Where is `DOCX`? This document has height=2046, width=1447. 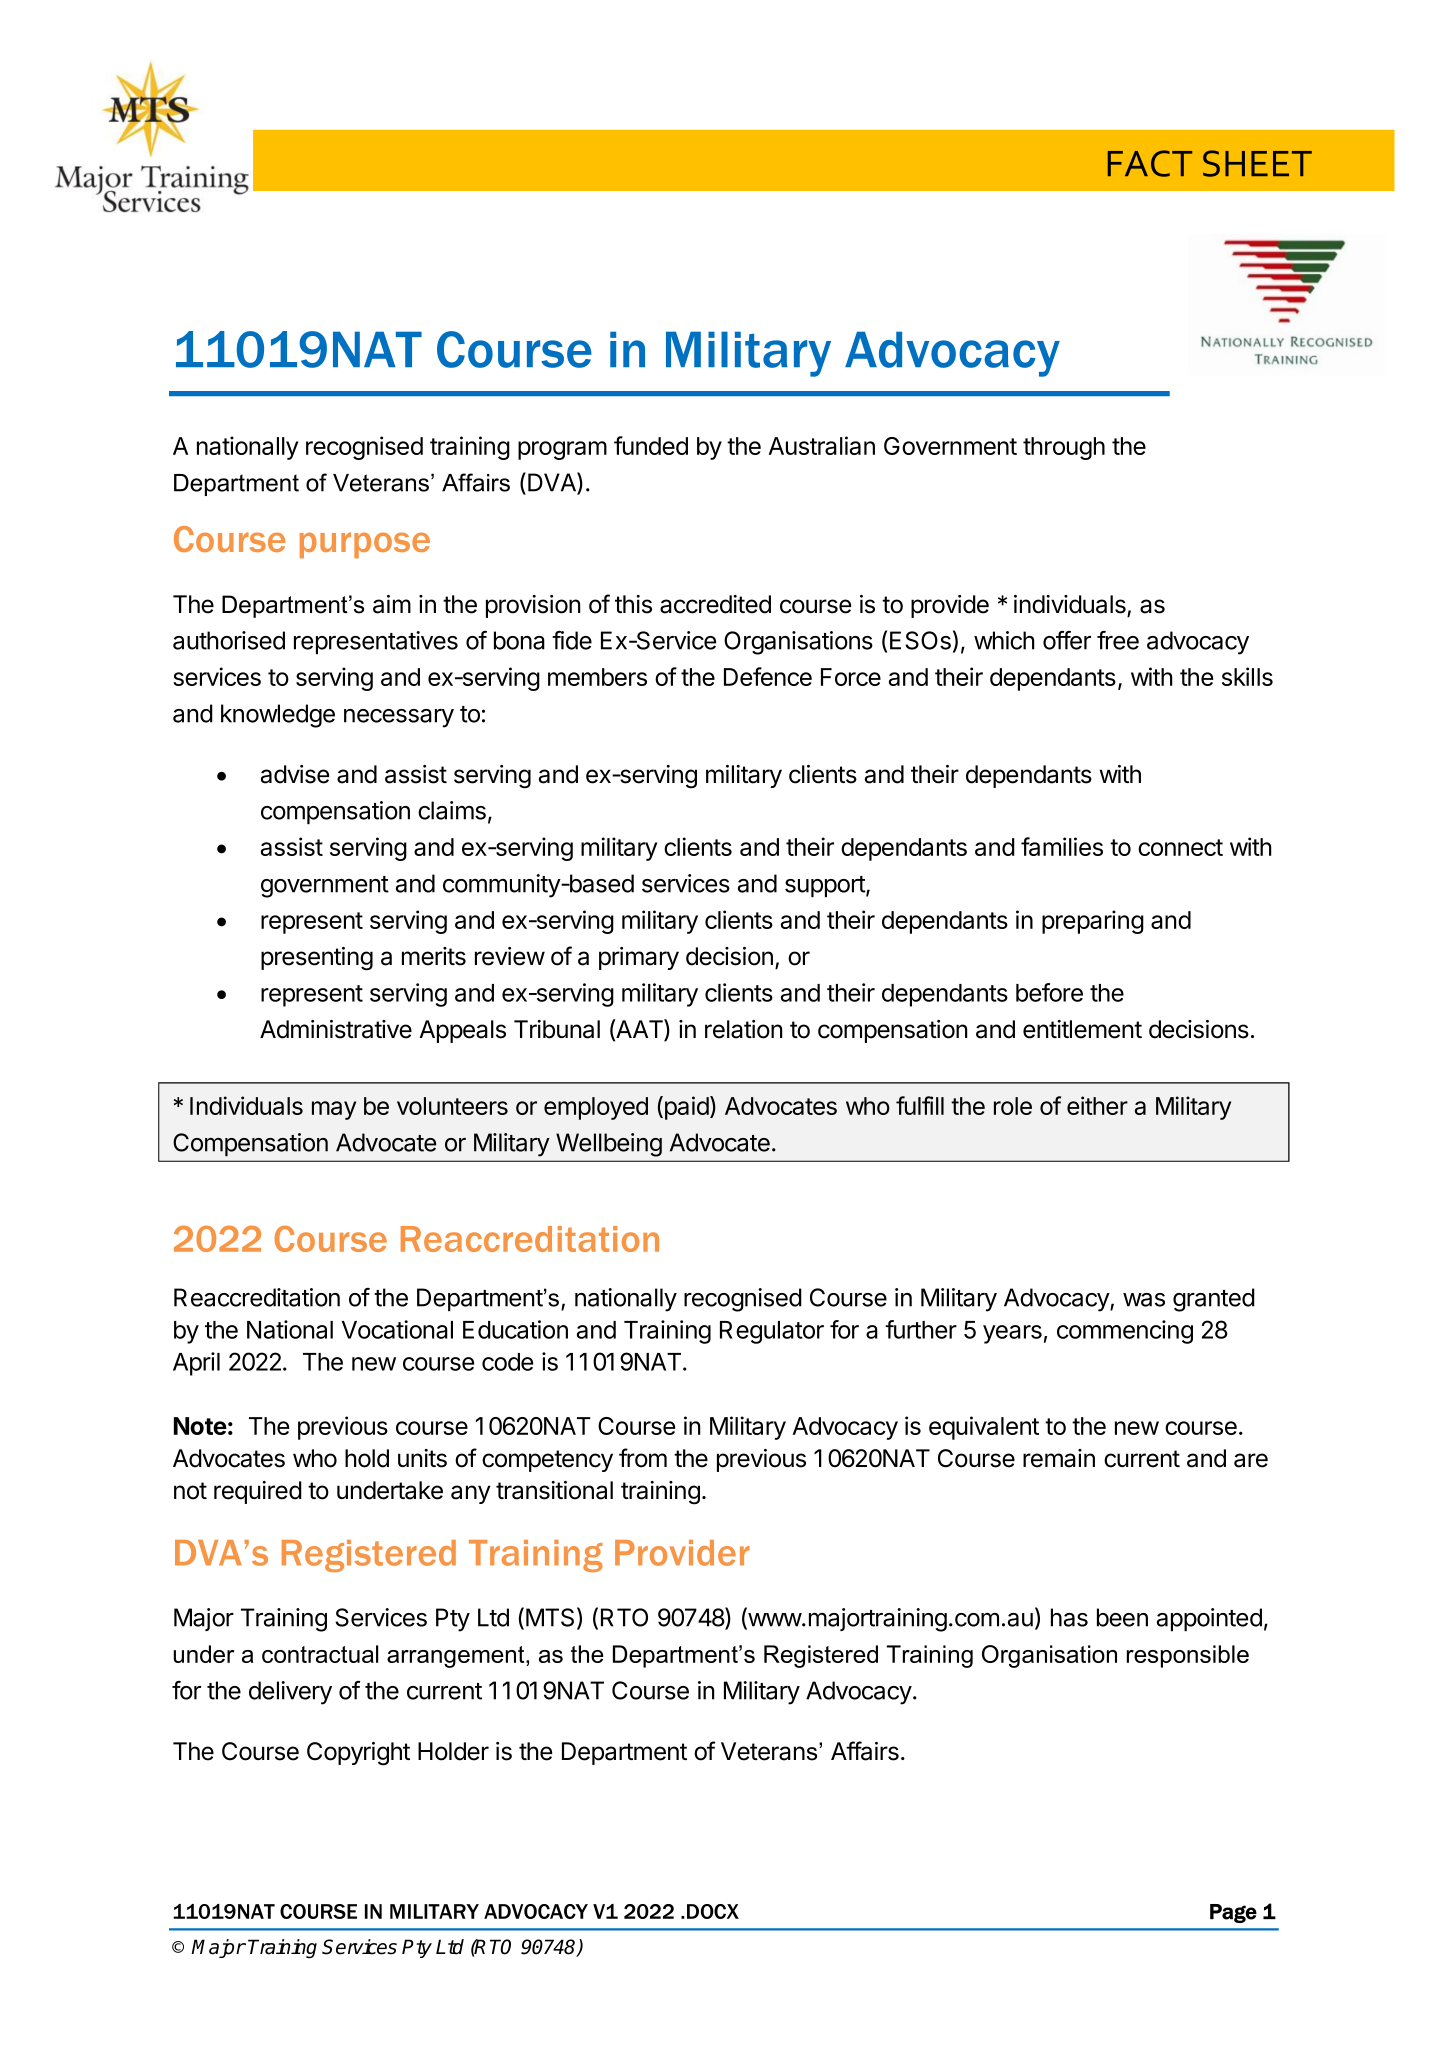
DOCX is located at coordinates (713, 1911).
